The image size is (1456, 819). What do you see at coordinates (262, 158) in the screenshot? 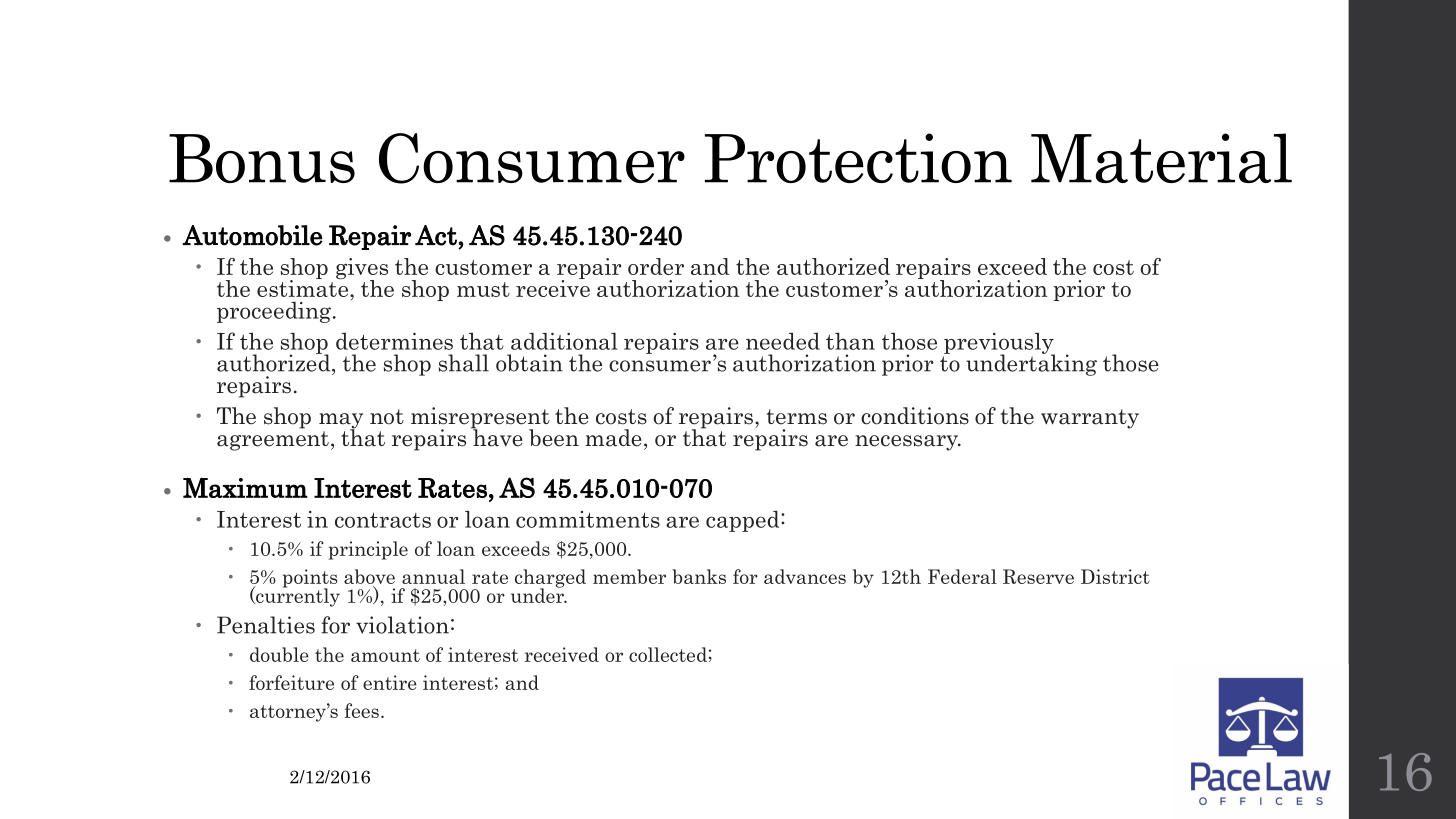
I see `Bonus` at bounding box center [262, 158].
